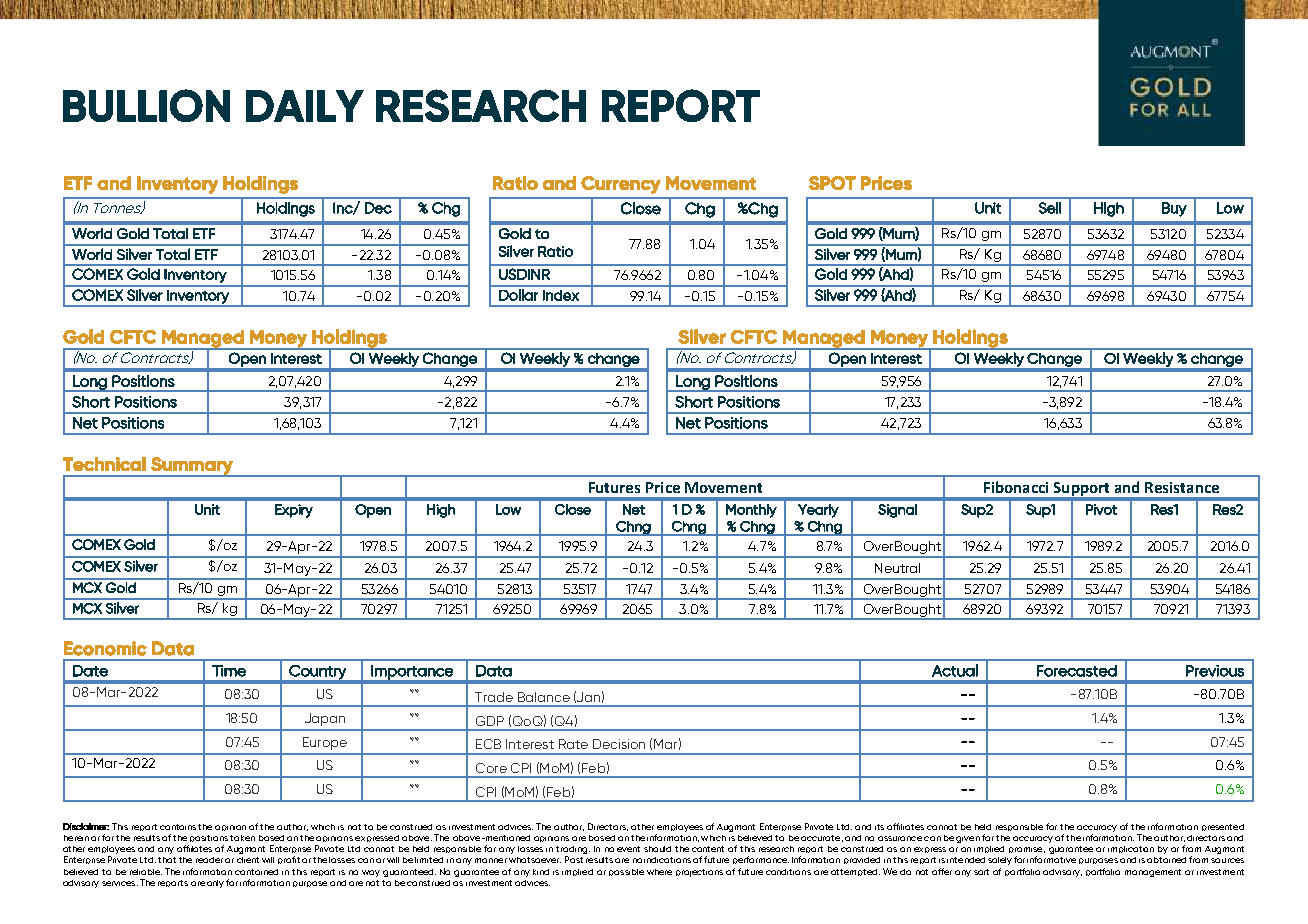  I want to click on Fibonacci, so click(1016, 487).
